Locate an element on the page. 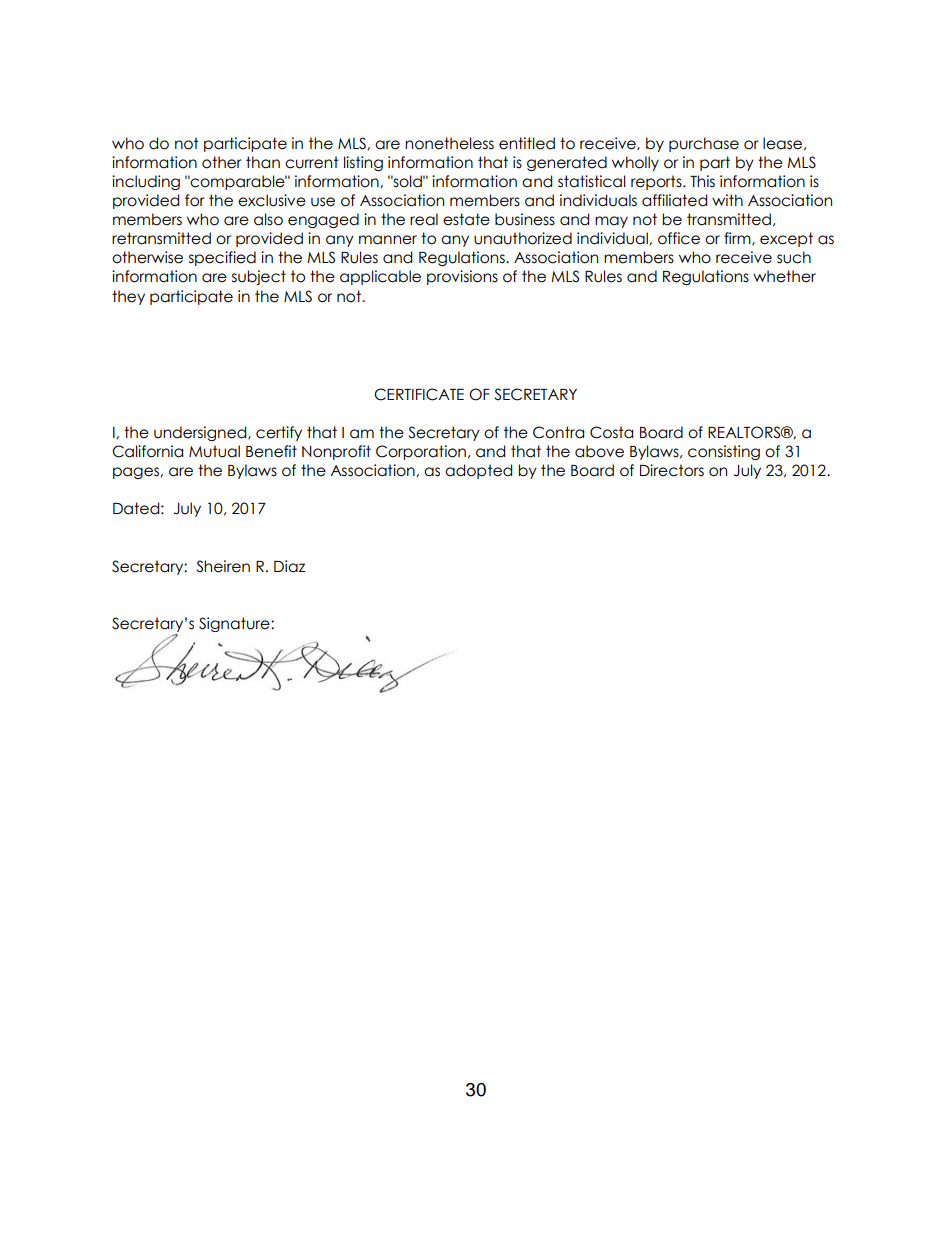  Directors is located at coordinates (672, 470).
